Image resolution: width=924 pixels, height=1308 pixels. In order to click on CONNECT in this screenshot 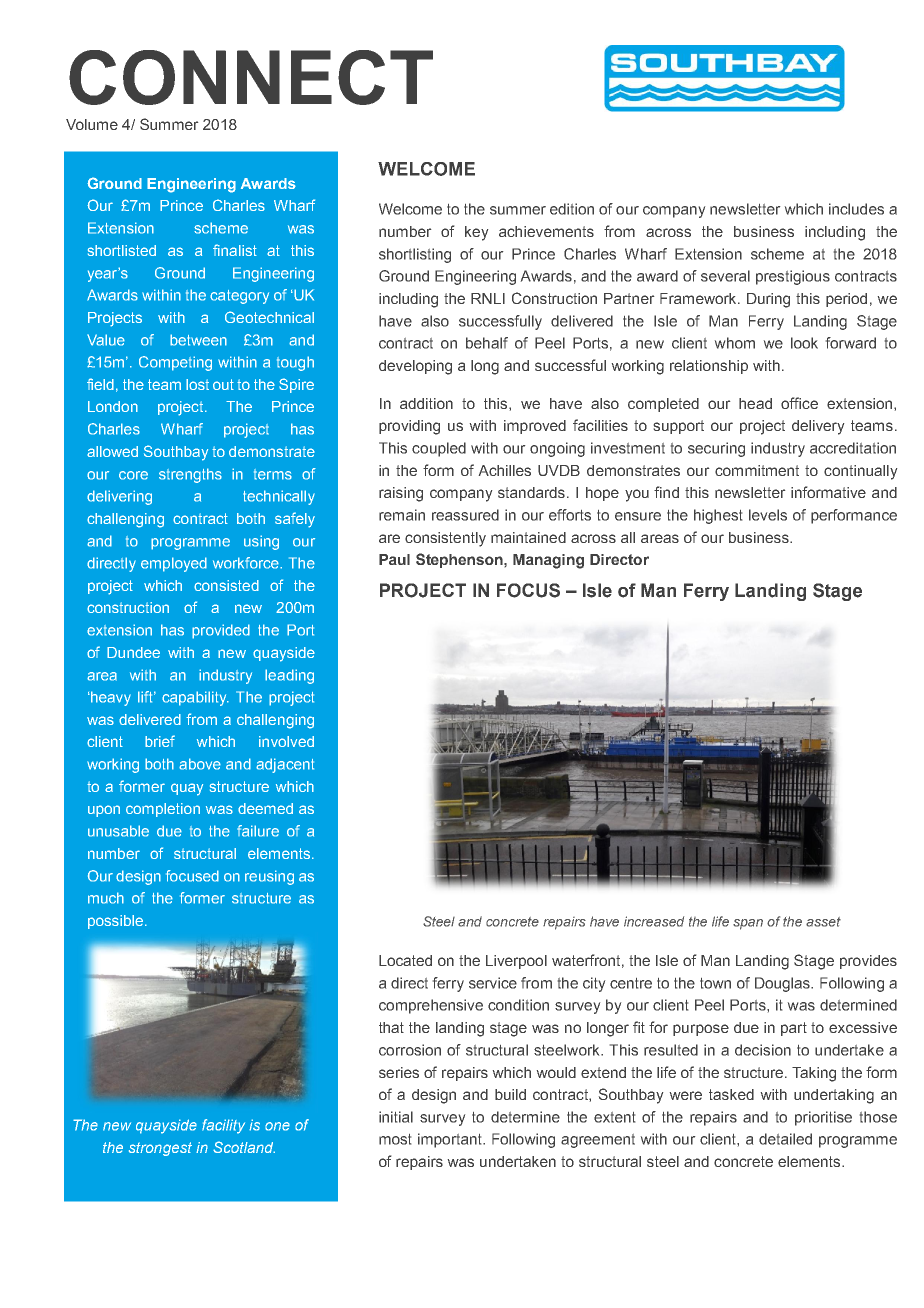, I will do `click(251, 77)`.
